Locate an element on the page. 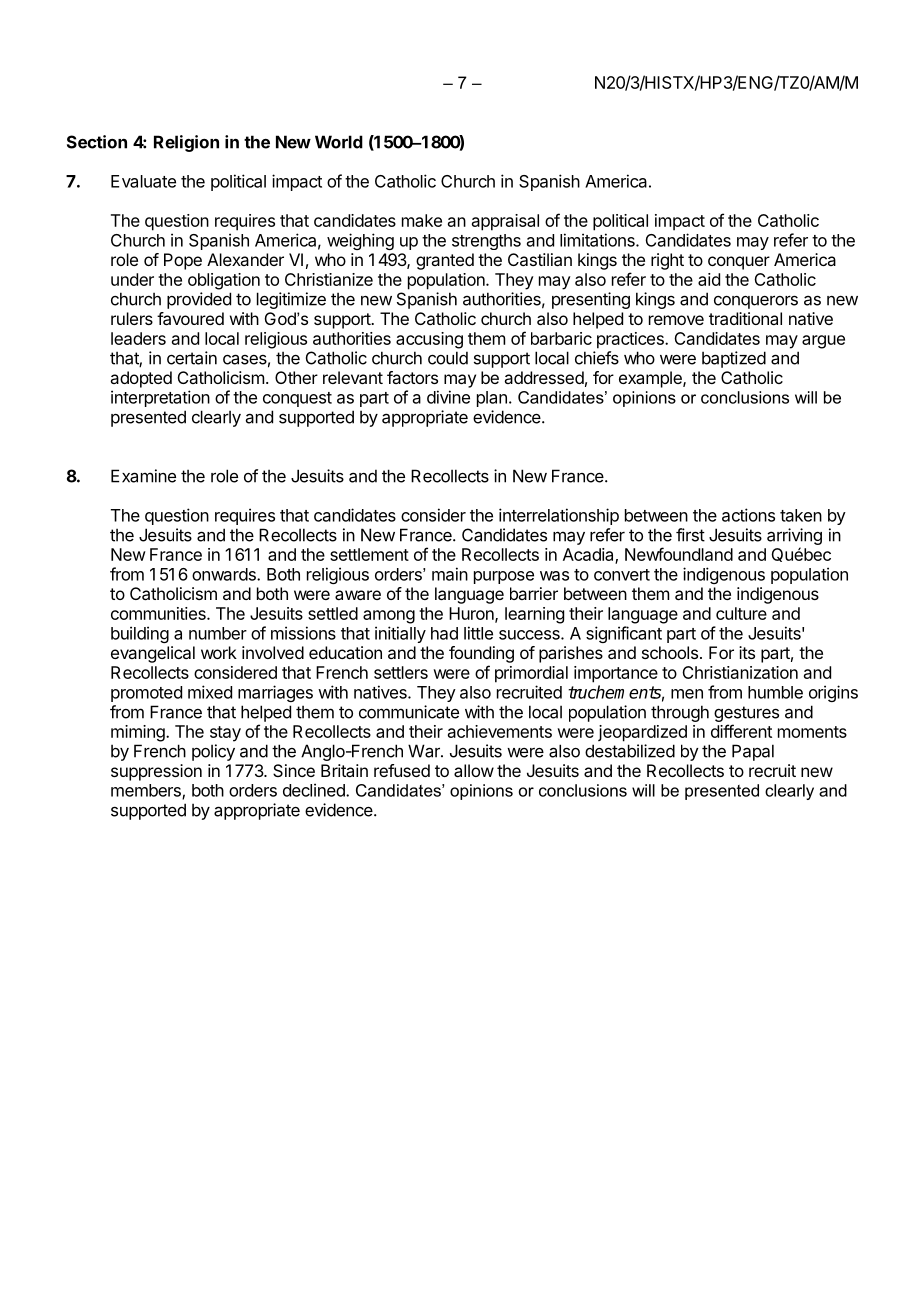 The height and width of the page is (1308, 924). suppression is located at coordinates (156, 772).
